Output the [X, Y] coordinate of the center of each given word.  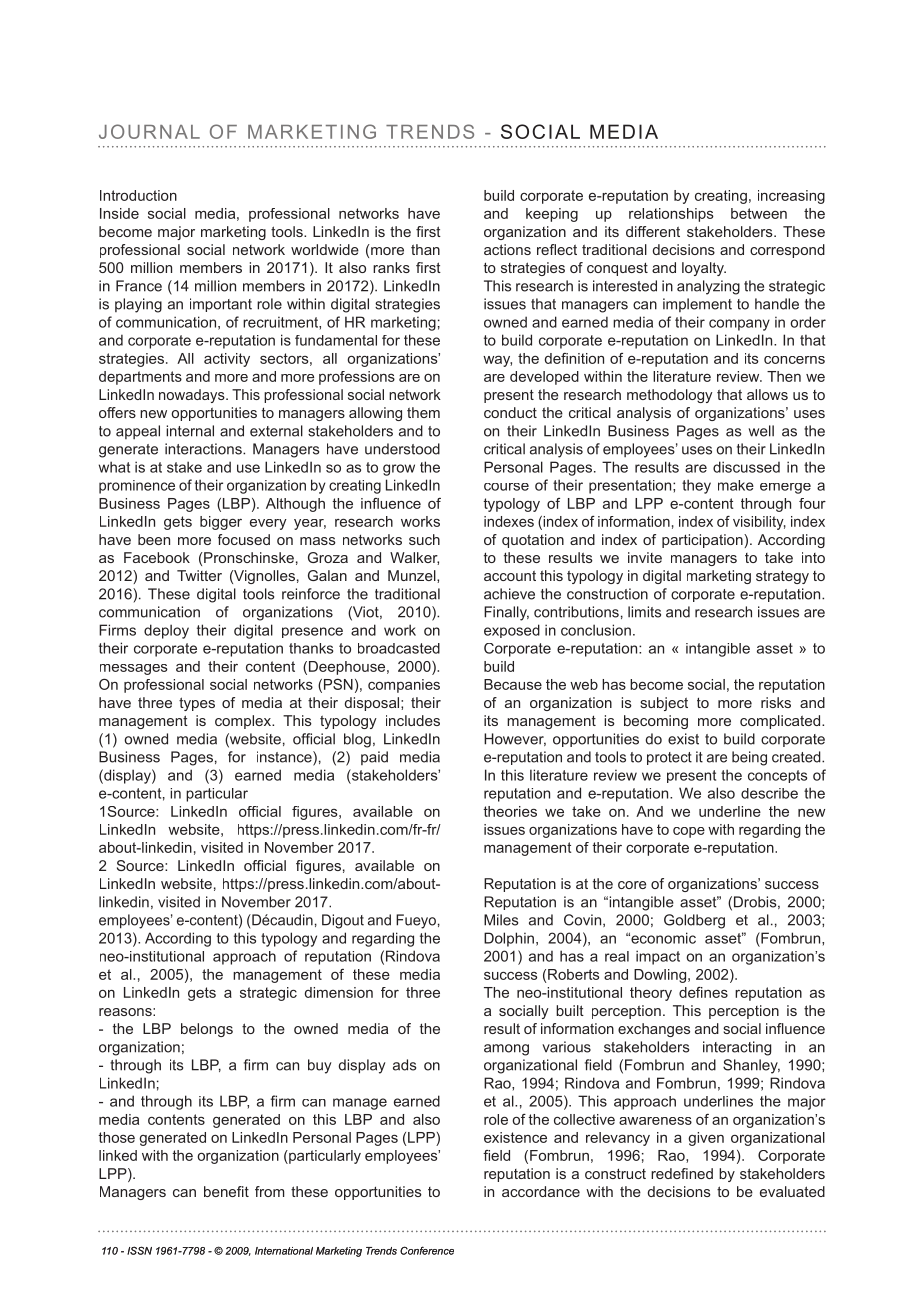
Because [513, 684]
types [197, 704]
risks [776, 702]
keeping [552, 215]
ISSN [139, 1250]
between [759, 213]
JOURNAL [149, 131]
